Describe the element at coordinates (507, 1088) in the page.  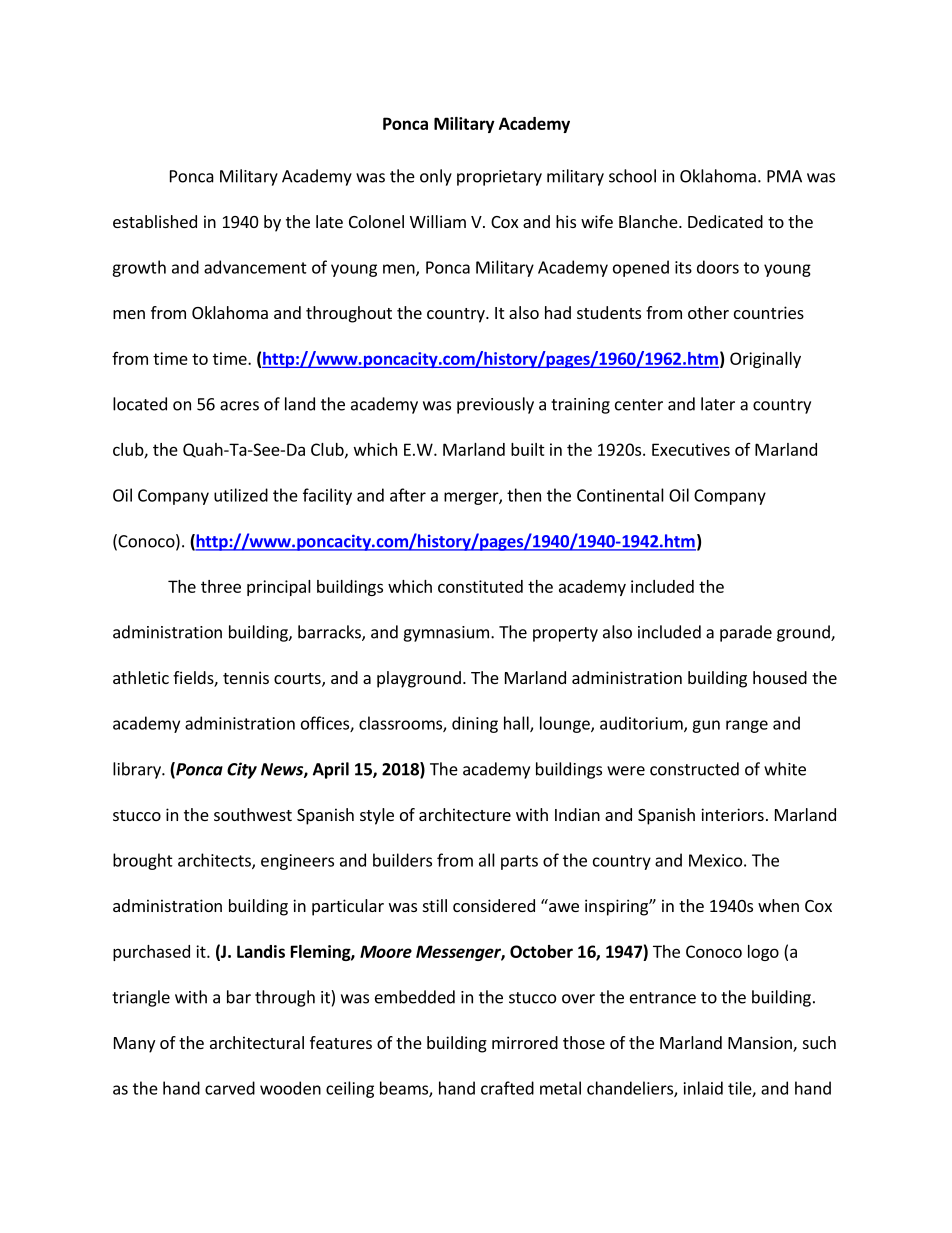
I see `crafted` at that location.
